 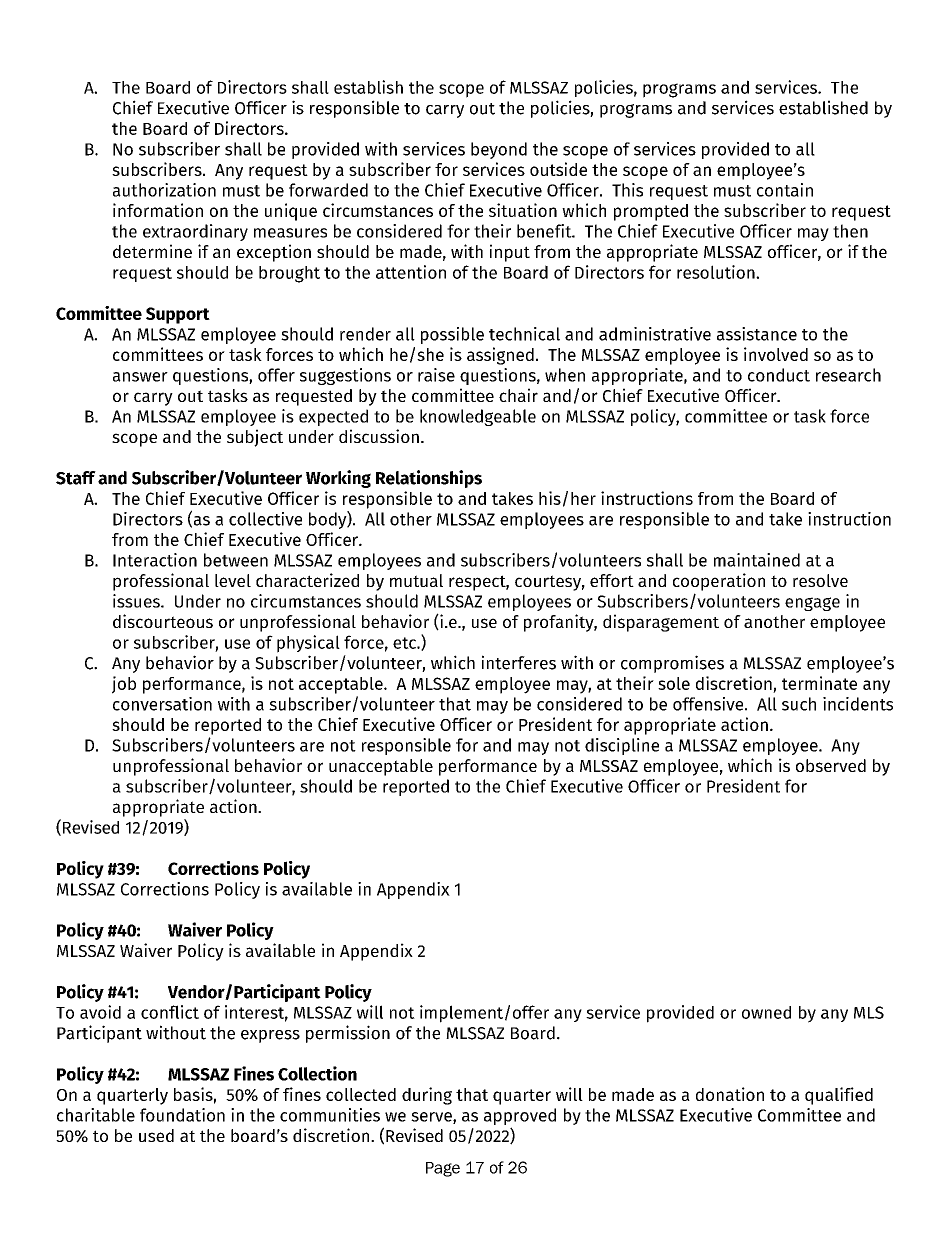 I want to click on maintained, so click(x=757, y=560).
